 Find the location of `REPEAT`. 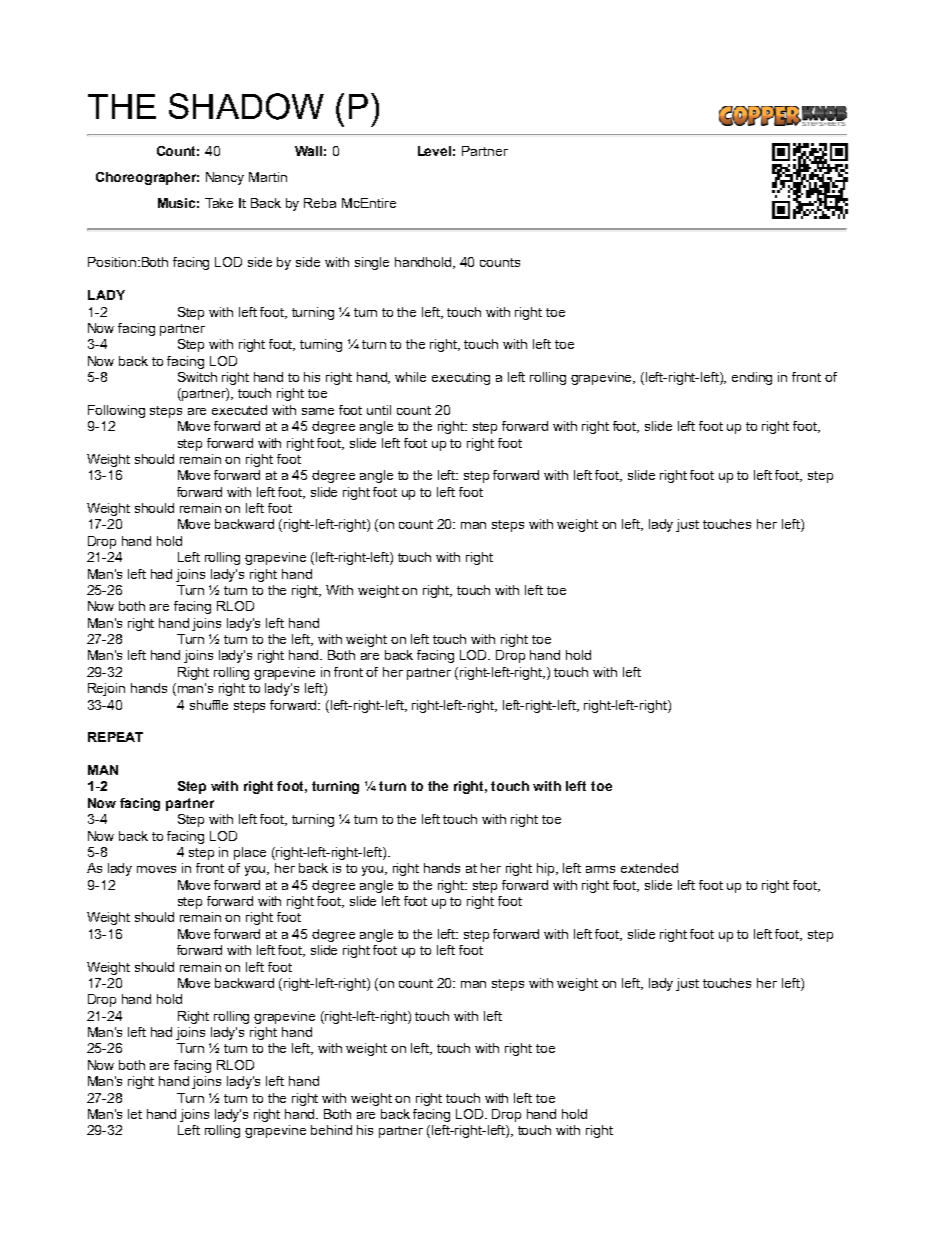

REPEAT is located at coordinates (115, 737).
